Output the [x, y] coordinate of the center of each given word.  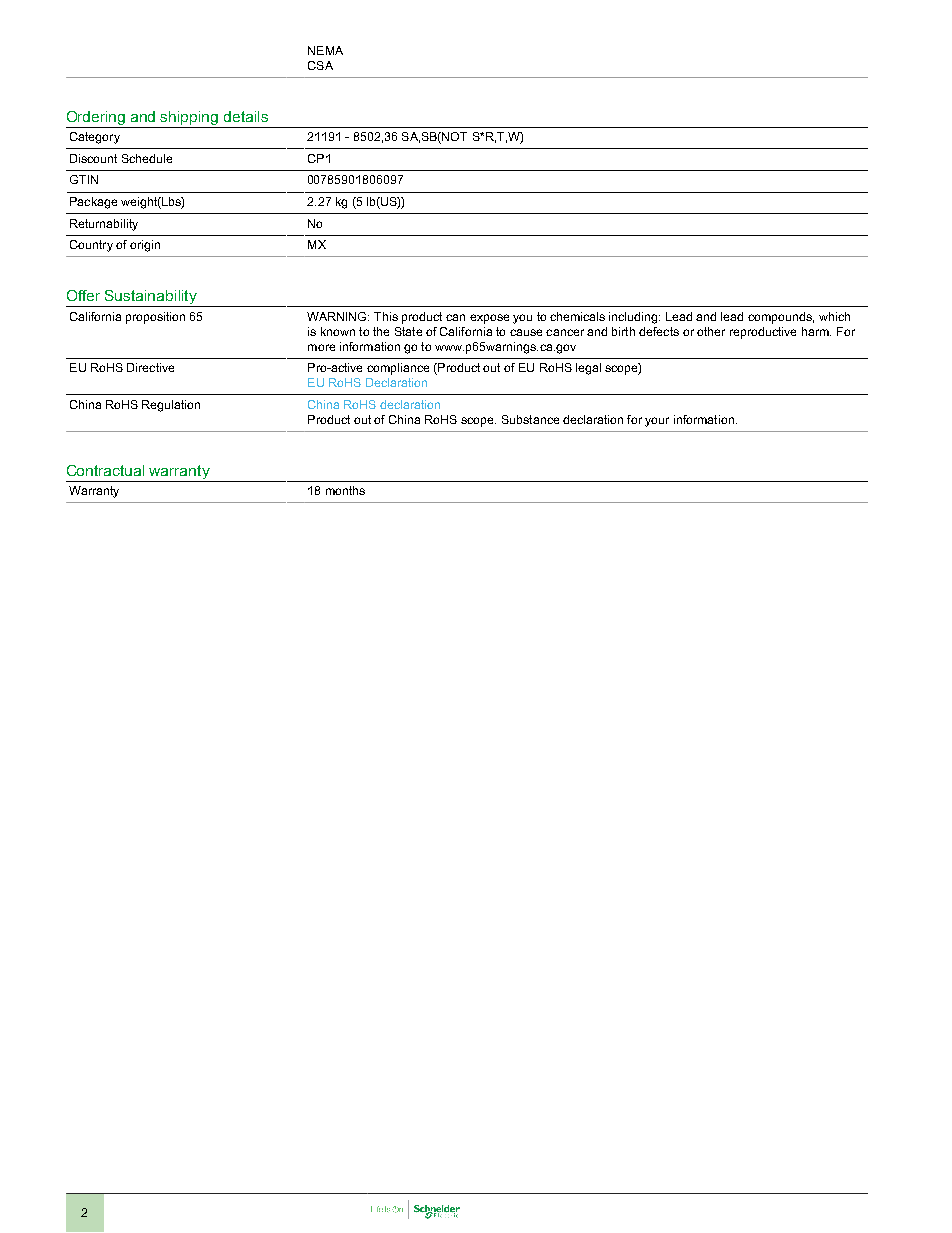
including [634, 318]
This [386, 316]
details [246, 116]
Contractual [105, 470]
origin [145, 246]
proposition [155, 318]
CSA [320, 65]
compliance [398, 369]
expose [489, 319]
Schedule [147, 158]
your [657, 422]
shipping [190, 119]
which [834, 316]
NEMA [325, 50]
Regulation [171, 406]
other [711, 331]
